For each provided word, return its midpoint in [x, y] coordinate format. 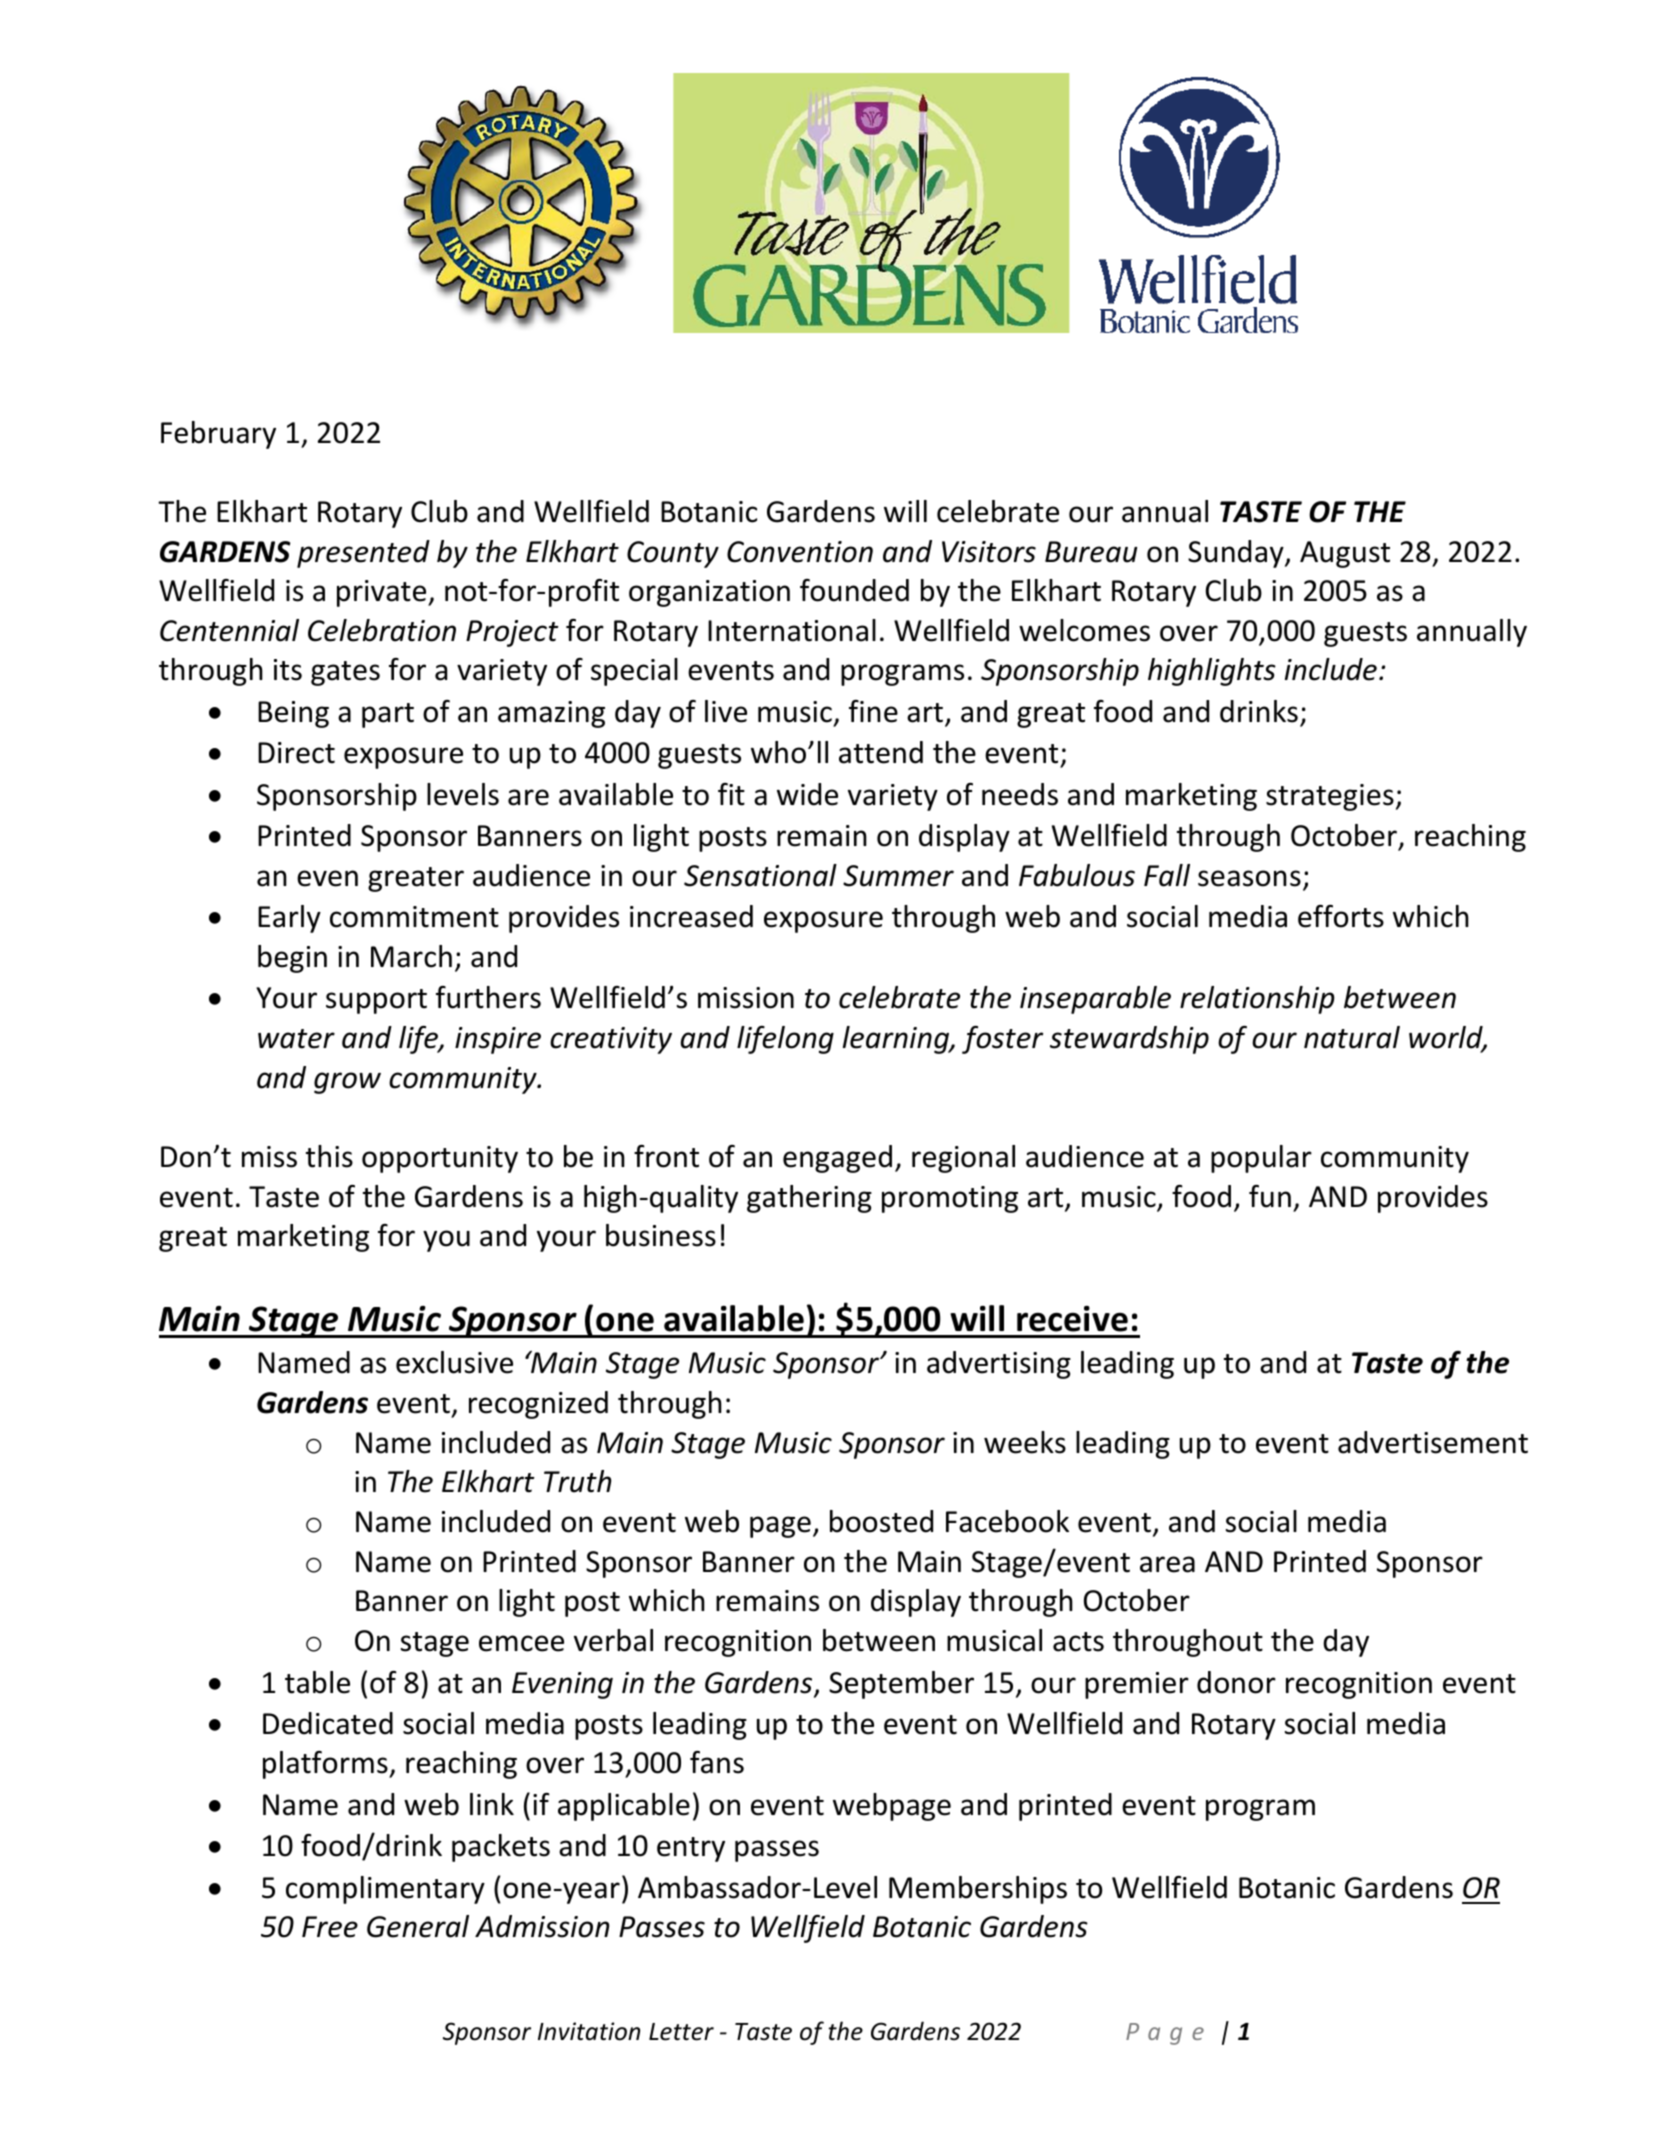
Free [330, 1927]
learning [897, 1040]
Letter [681, 2032]
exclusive [454, 1362]
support [376, 1001]
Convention [800, 552]
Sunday [1237, 554]
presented [363, 554]
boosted [881, 1521]
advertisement [1433, 1442]
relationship [1257, 1000]
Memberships [978, 1890]
